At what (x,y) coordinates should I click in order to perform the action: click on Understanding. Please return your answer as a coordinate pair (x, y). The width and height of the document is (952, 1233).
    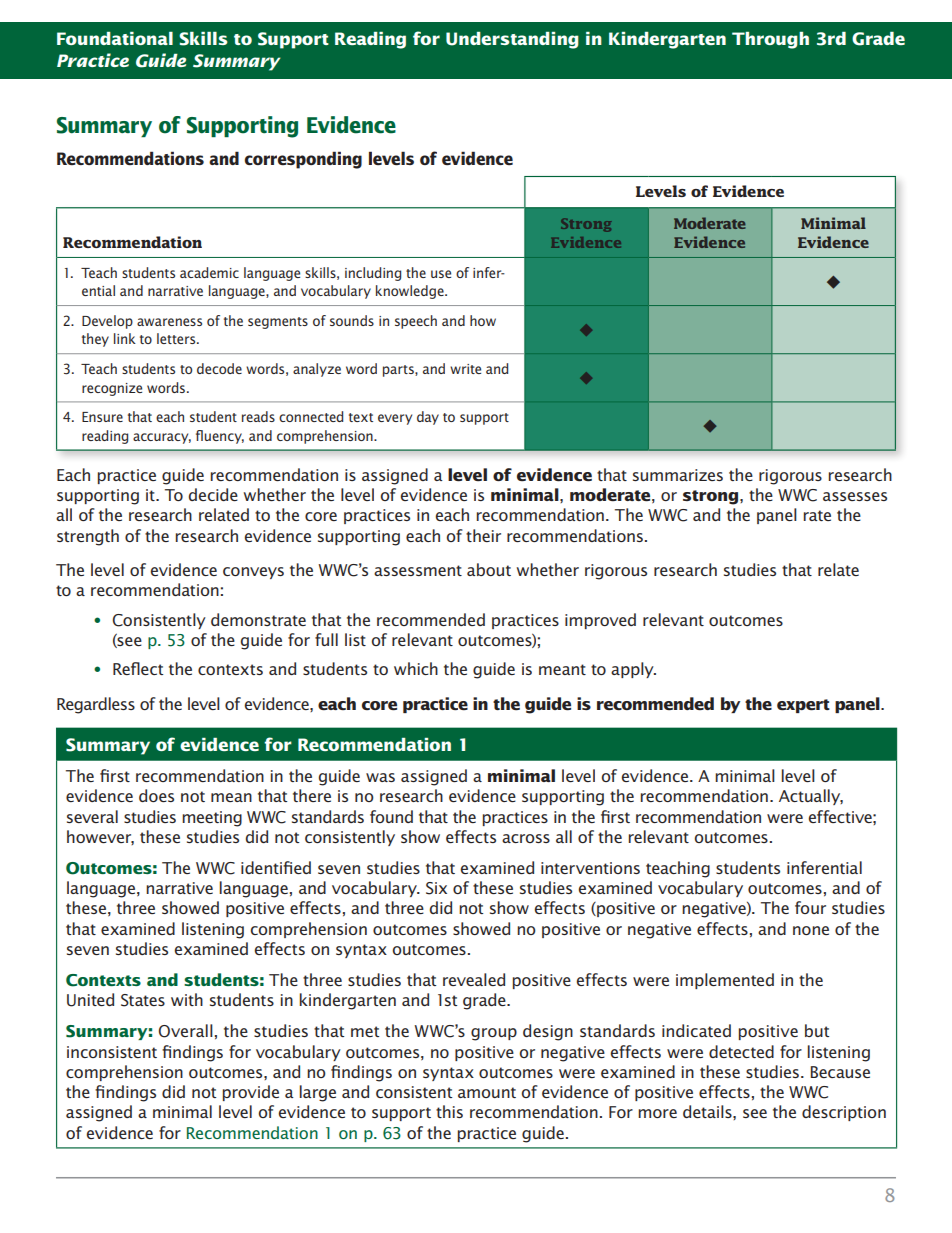
    Looking at the image, I should click on (512, 40).
